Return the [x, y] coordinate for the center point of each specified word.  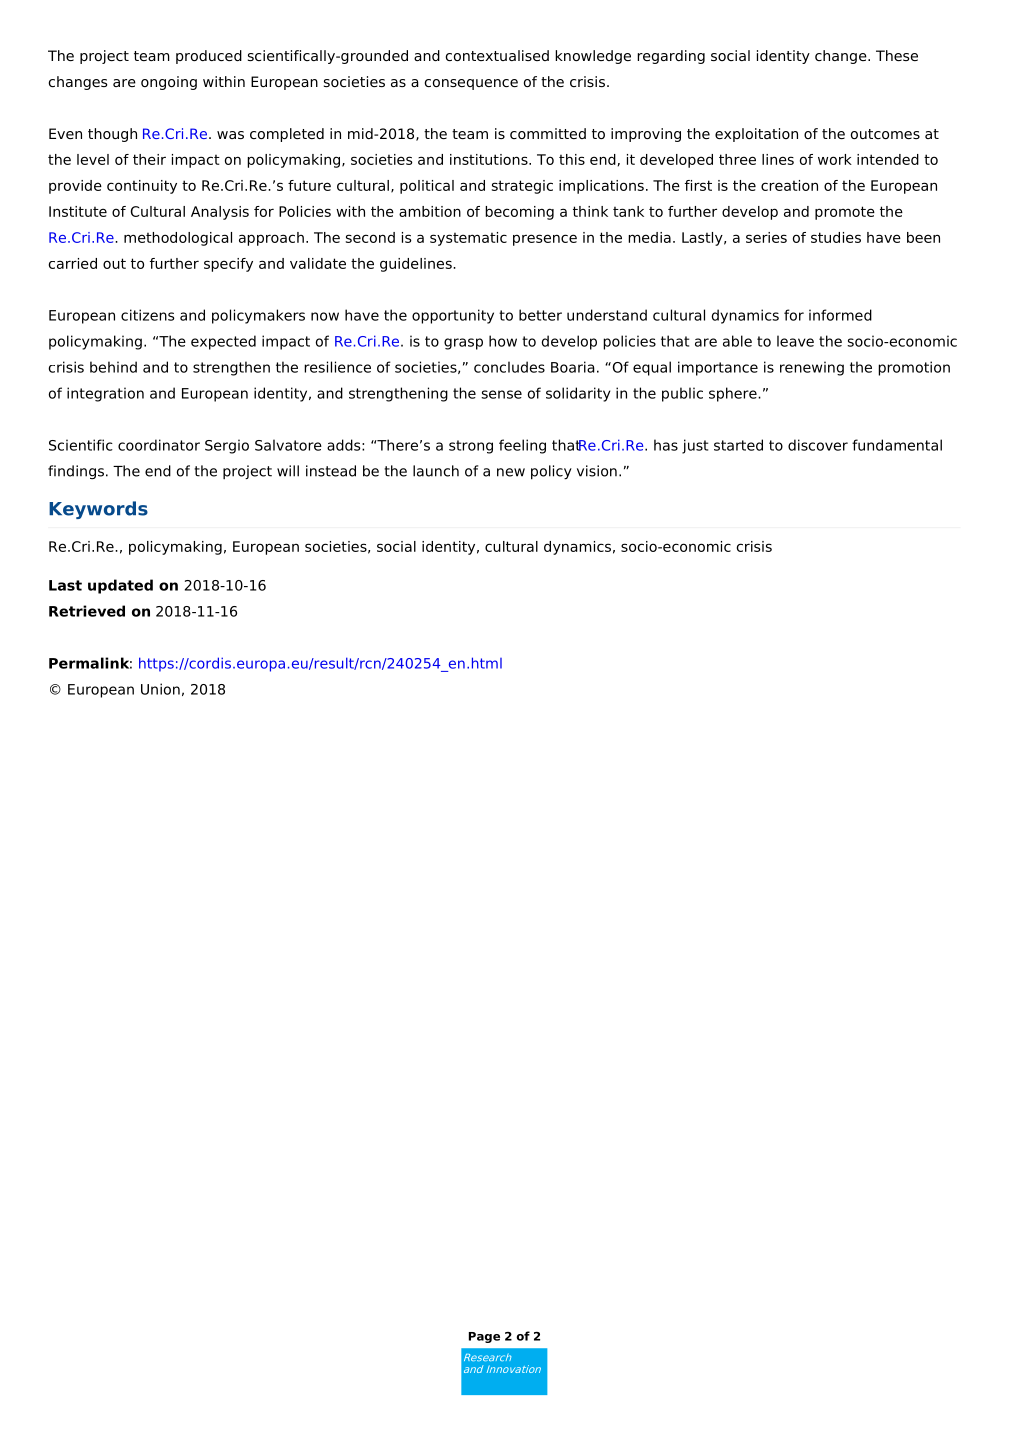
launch [436, 471]
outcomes [885, 134]
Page [484, 1337]
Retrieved [87, 611]
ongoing [169, 83]
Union [160, 689]
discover [818, 445]
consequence [471, 84]
